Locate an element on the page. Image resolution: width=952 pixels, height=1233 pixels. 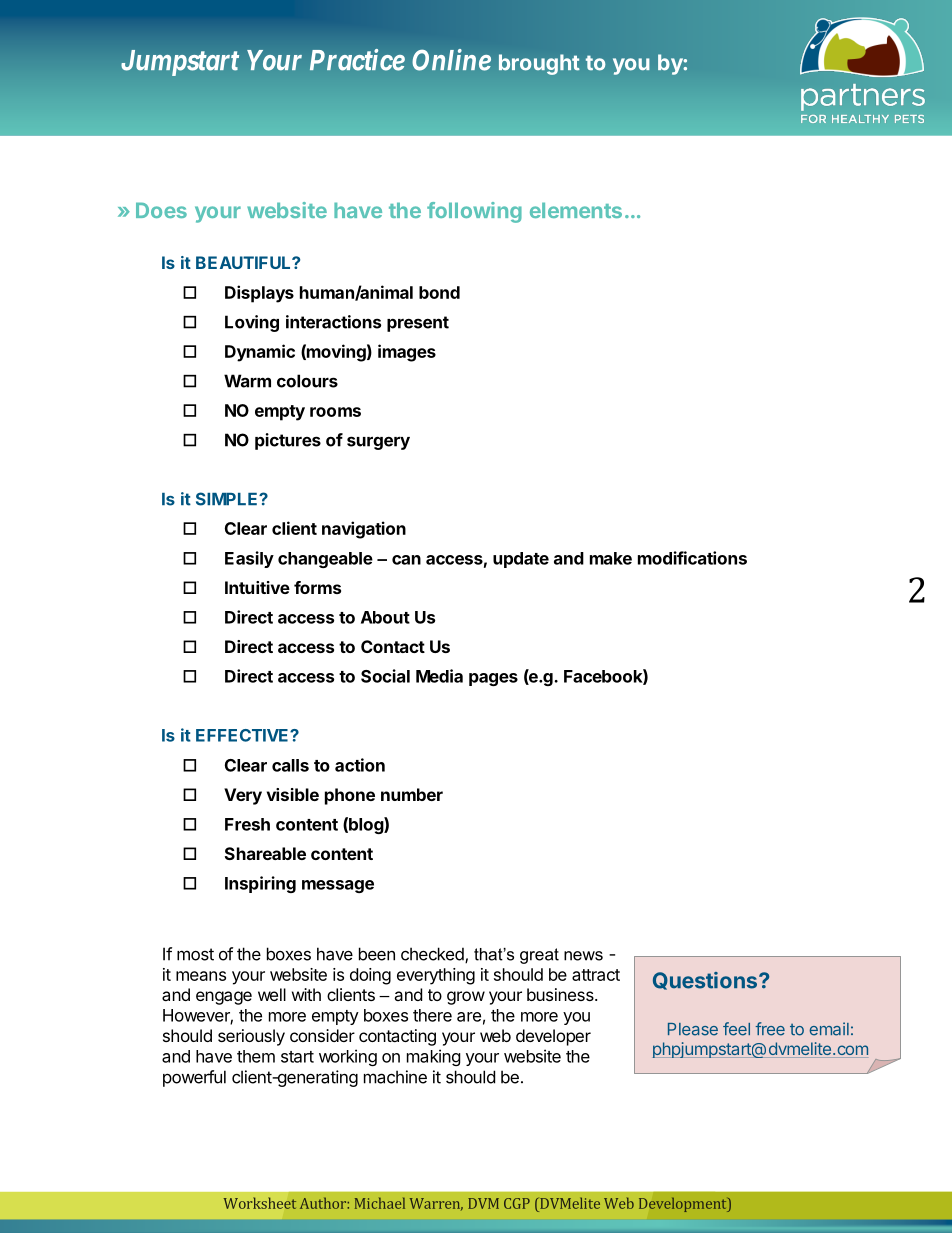
CGP is located at coordinates (517, 1203).
